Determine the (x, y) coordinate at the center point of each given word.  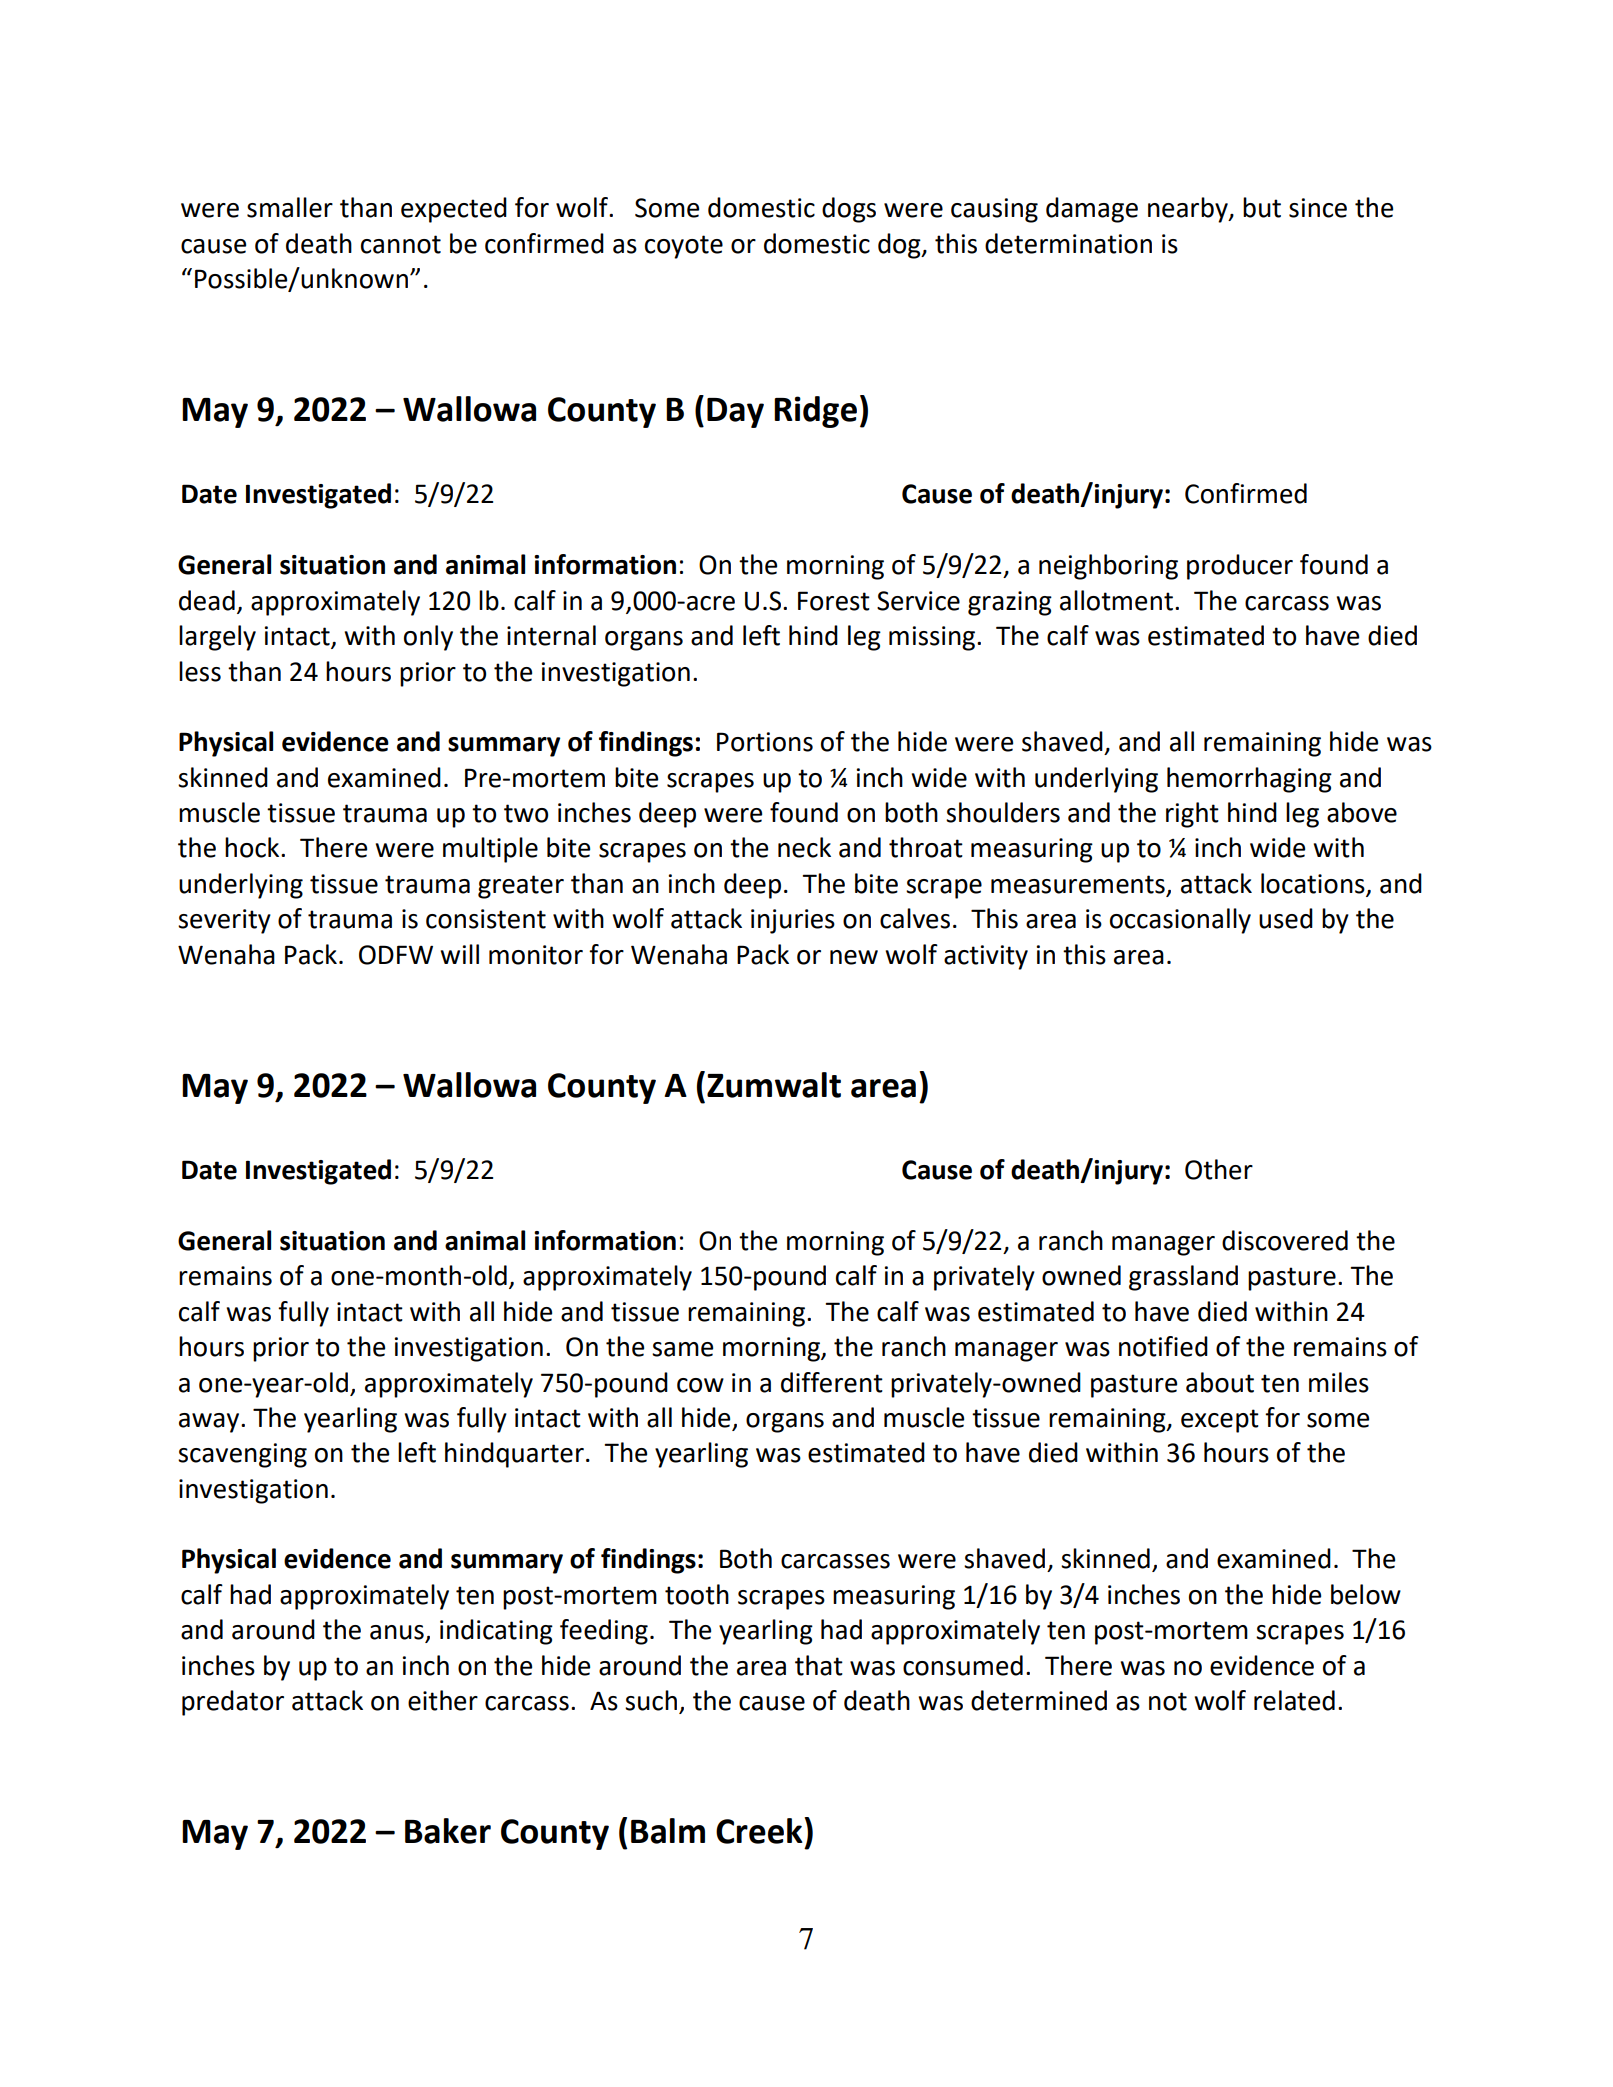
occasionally (1180, 921)
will (459, 954)
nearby (1189, 210)
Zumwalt (774, 1085)
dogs (849, 210)
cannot (401, 244)
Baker (448, 1831)
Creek (760, 1830)
